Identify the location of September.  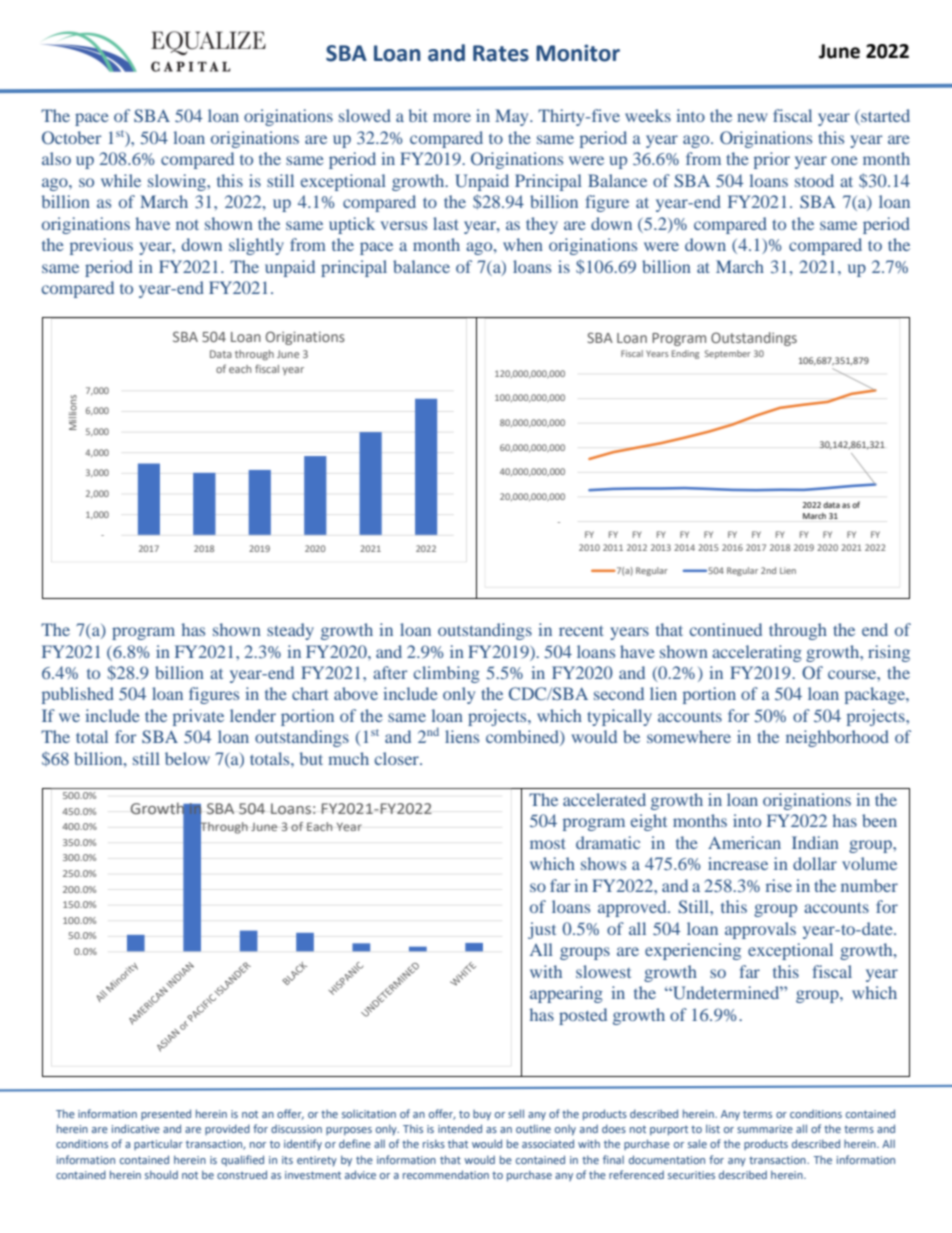
(728, 354).
